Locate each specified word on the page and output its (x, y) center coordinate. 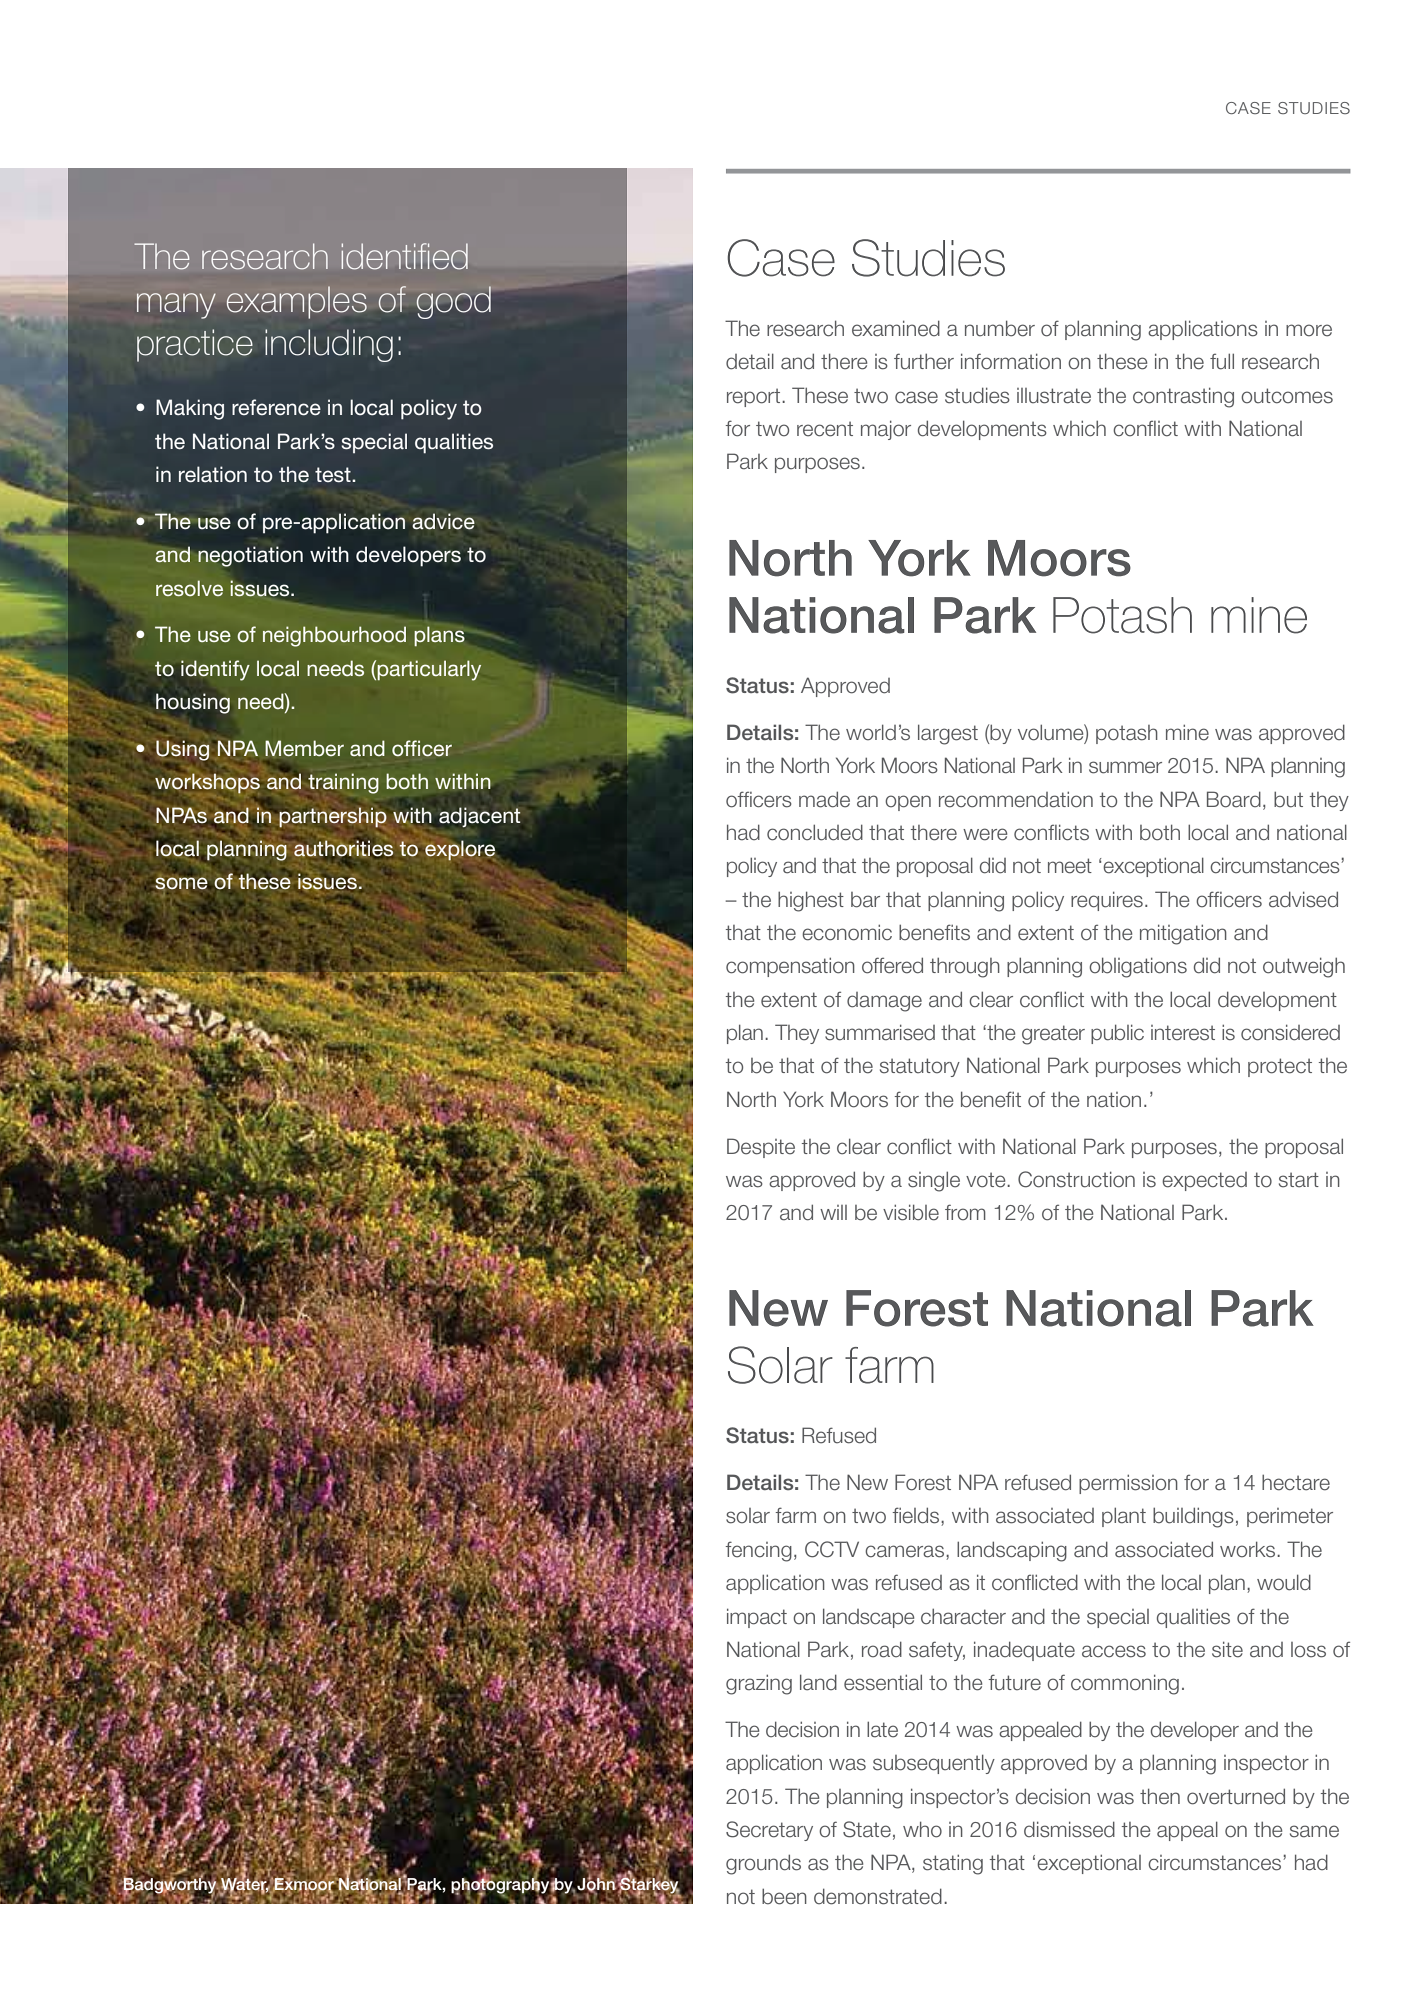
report (755, 397)
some (181, 883)
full (1222, 361)
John (596, 1884)
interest (1183, 1033)
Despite (761, 1148)
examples (297, 302)
